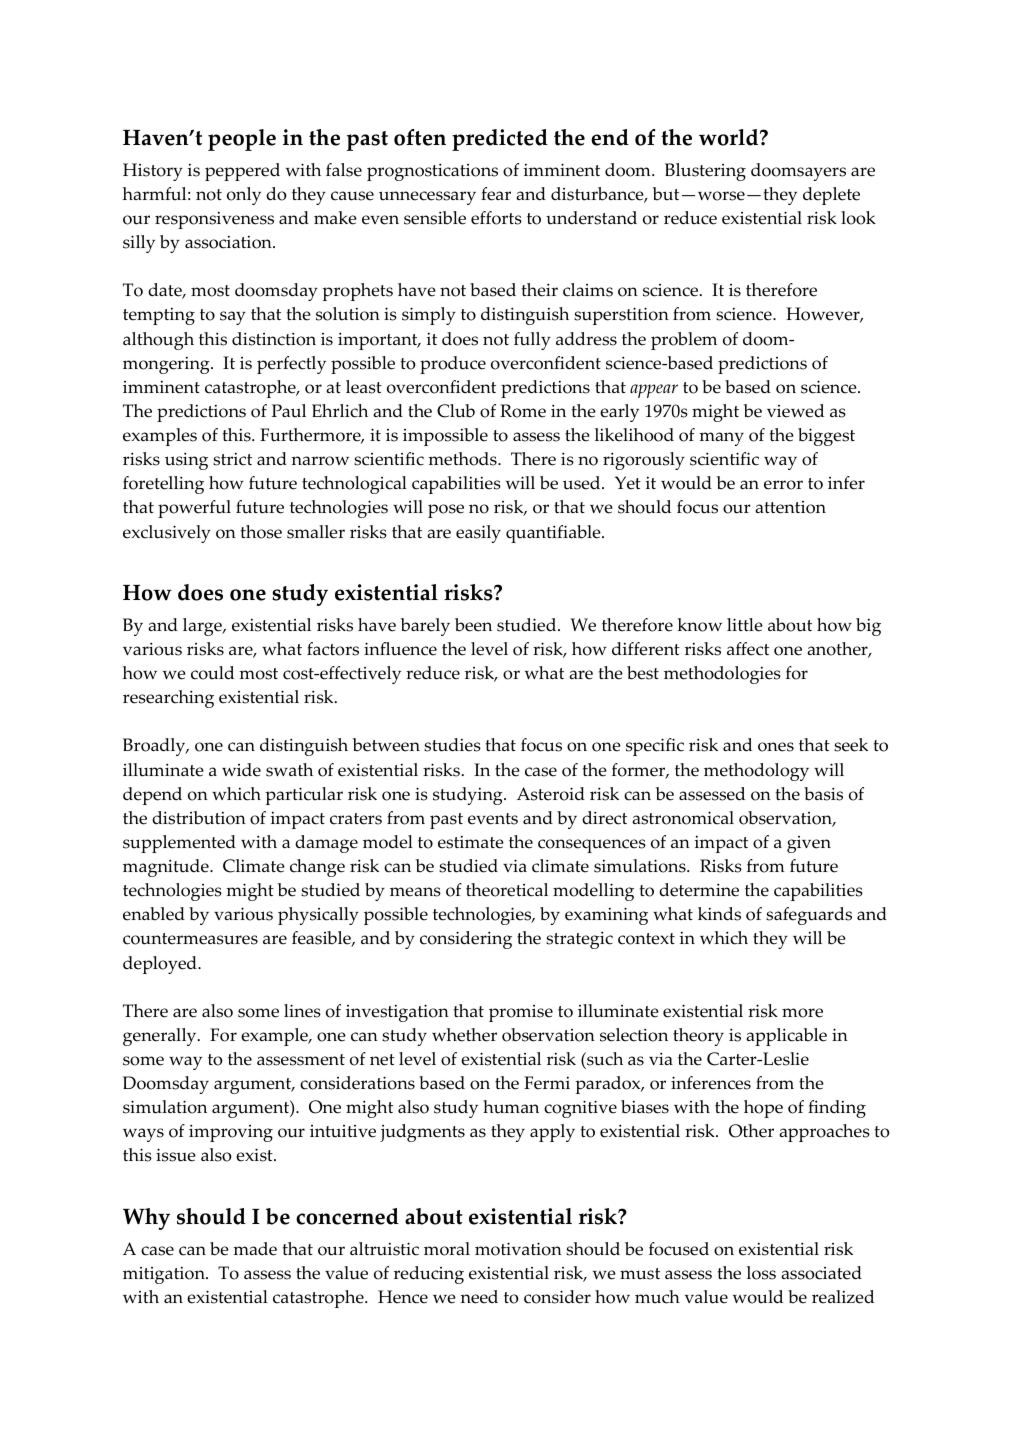  I want to click on deplete, so click(831, 196).
